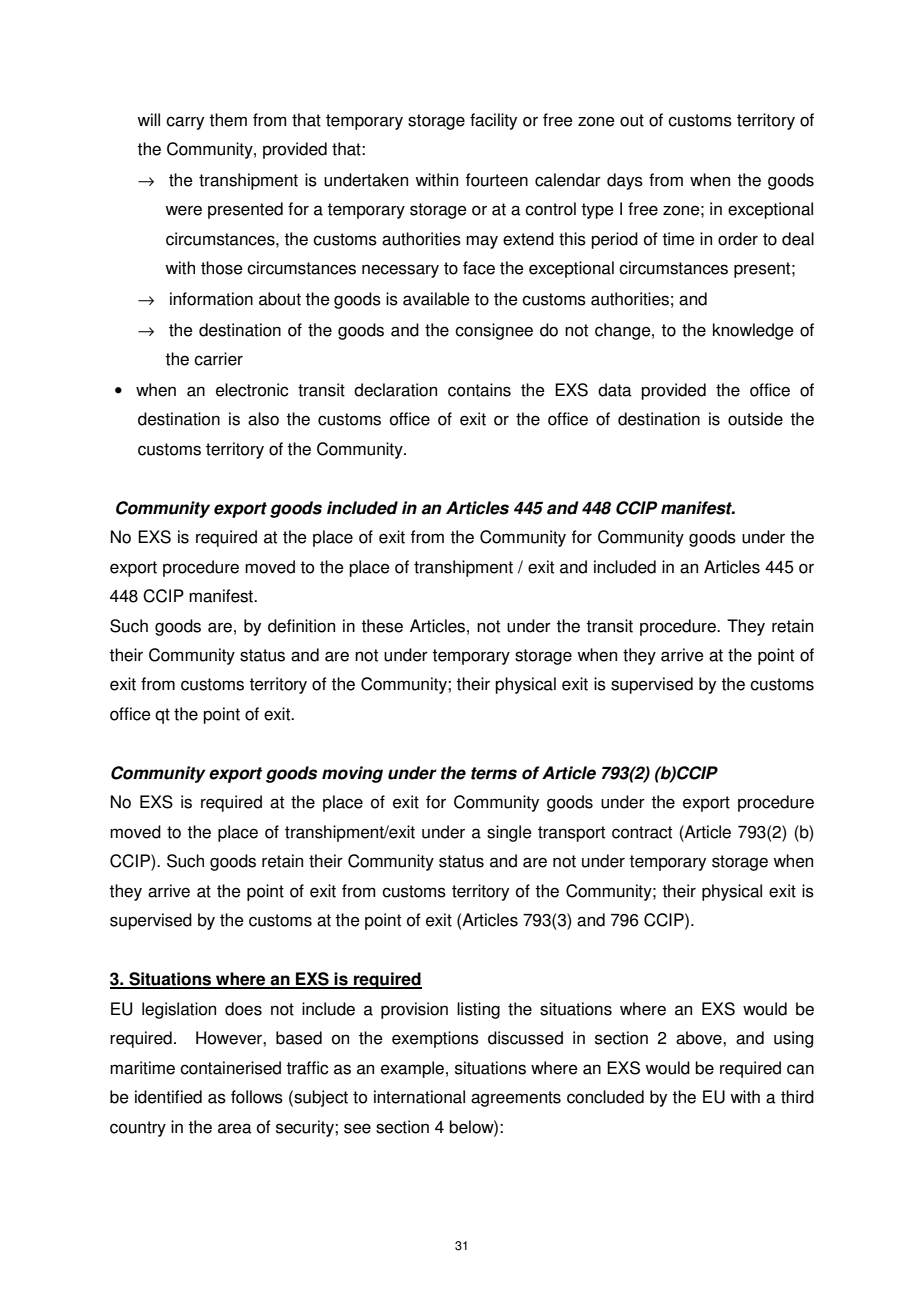  I want to click on days, so click(625, 181).
